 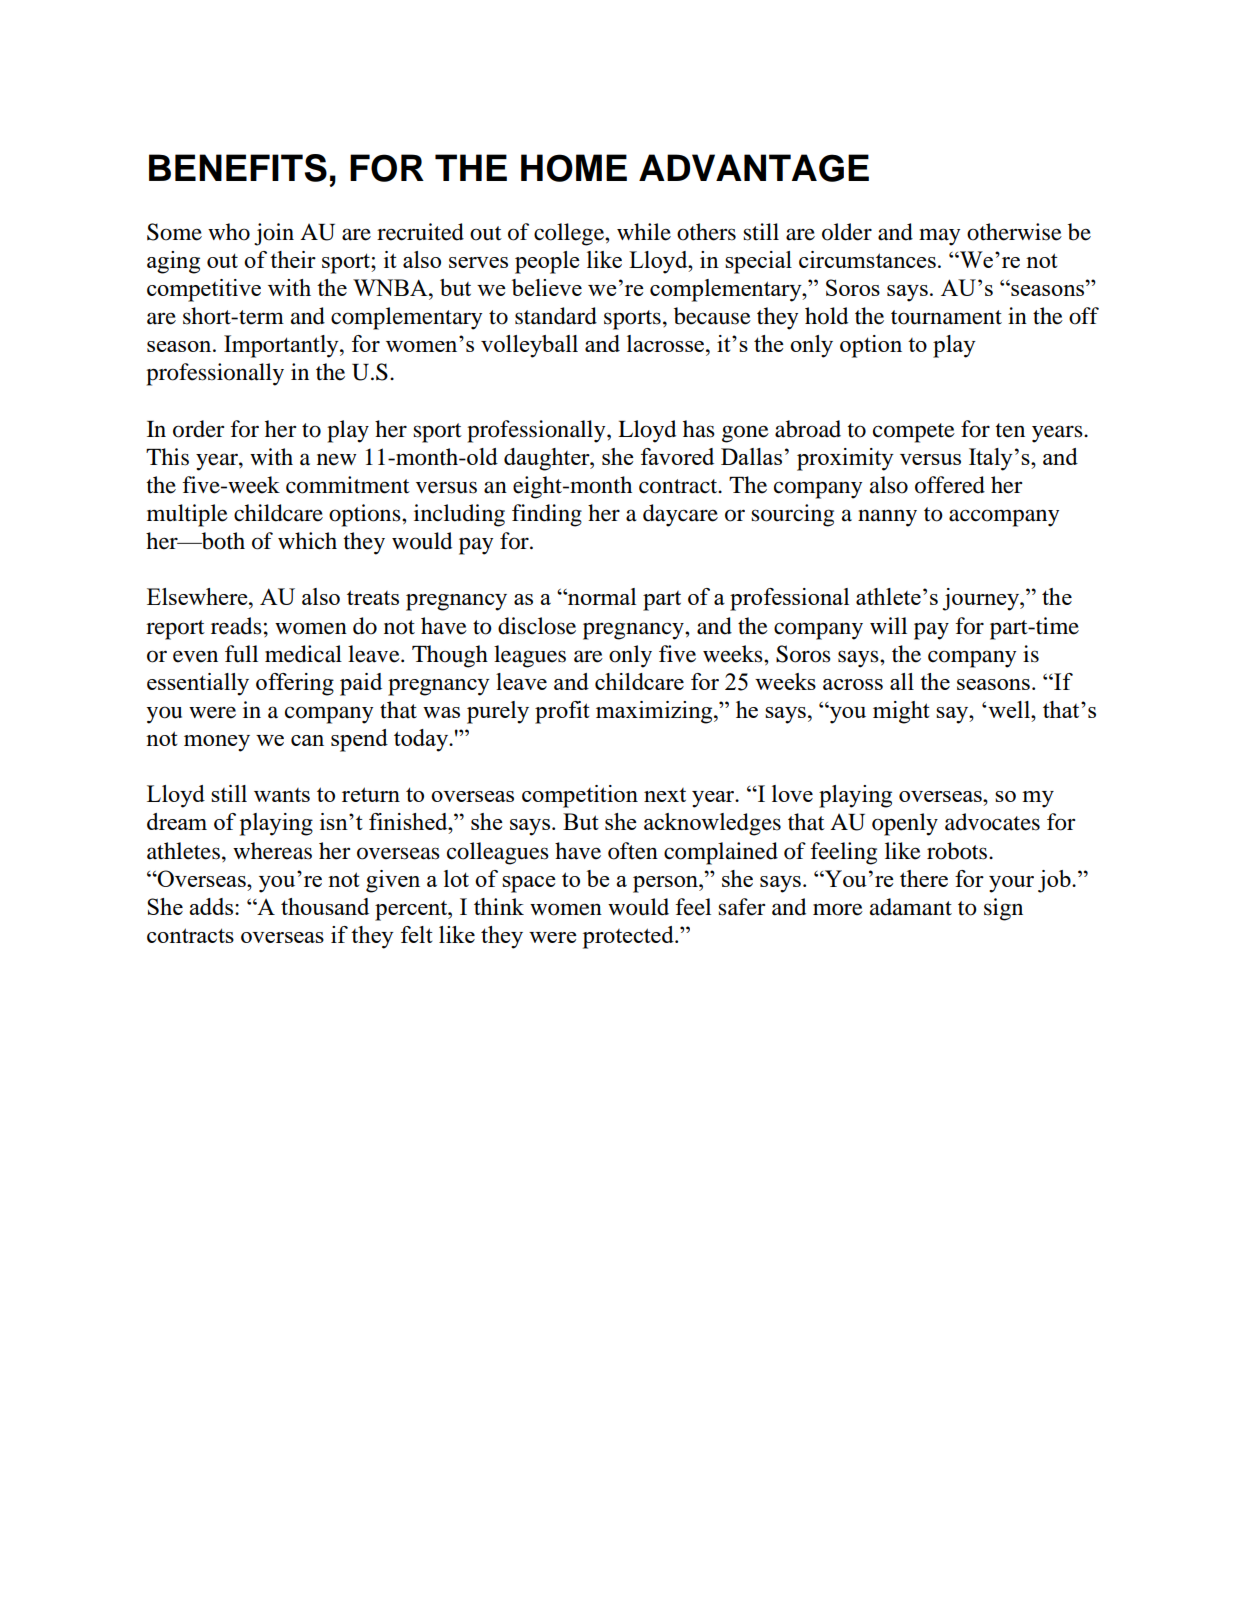 What do you see at coordinates (901, 712) in the screenshot?
I see `might` at bounding box center [901, 712].
